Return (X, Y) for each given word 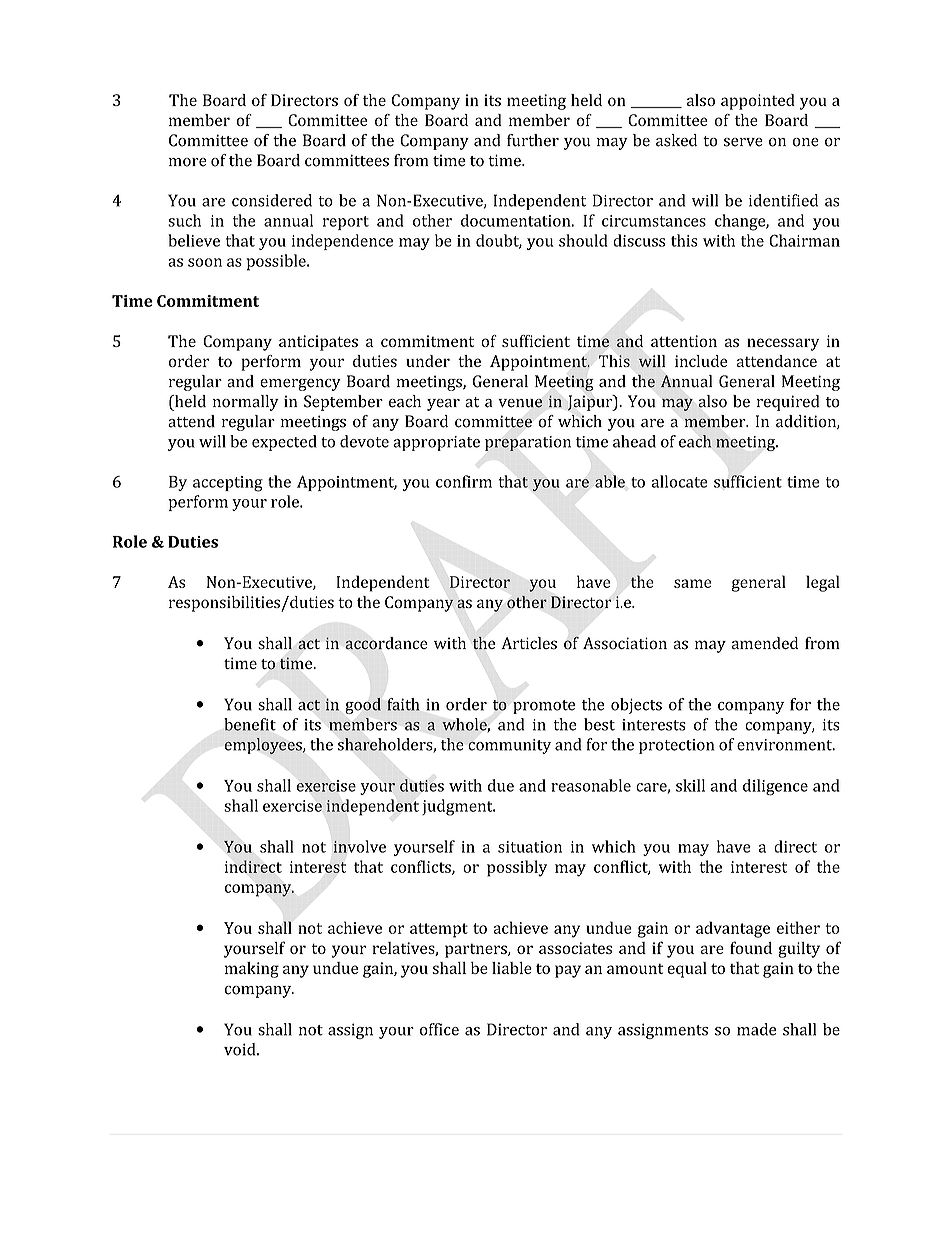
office (439, 1029)
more (188, 162)
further (533, 140)
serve (743, 142)
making (252, 970)
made (756, 1029)
